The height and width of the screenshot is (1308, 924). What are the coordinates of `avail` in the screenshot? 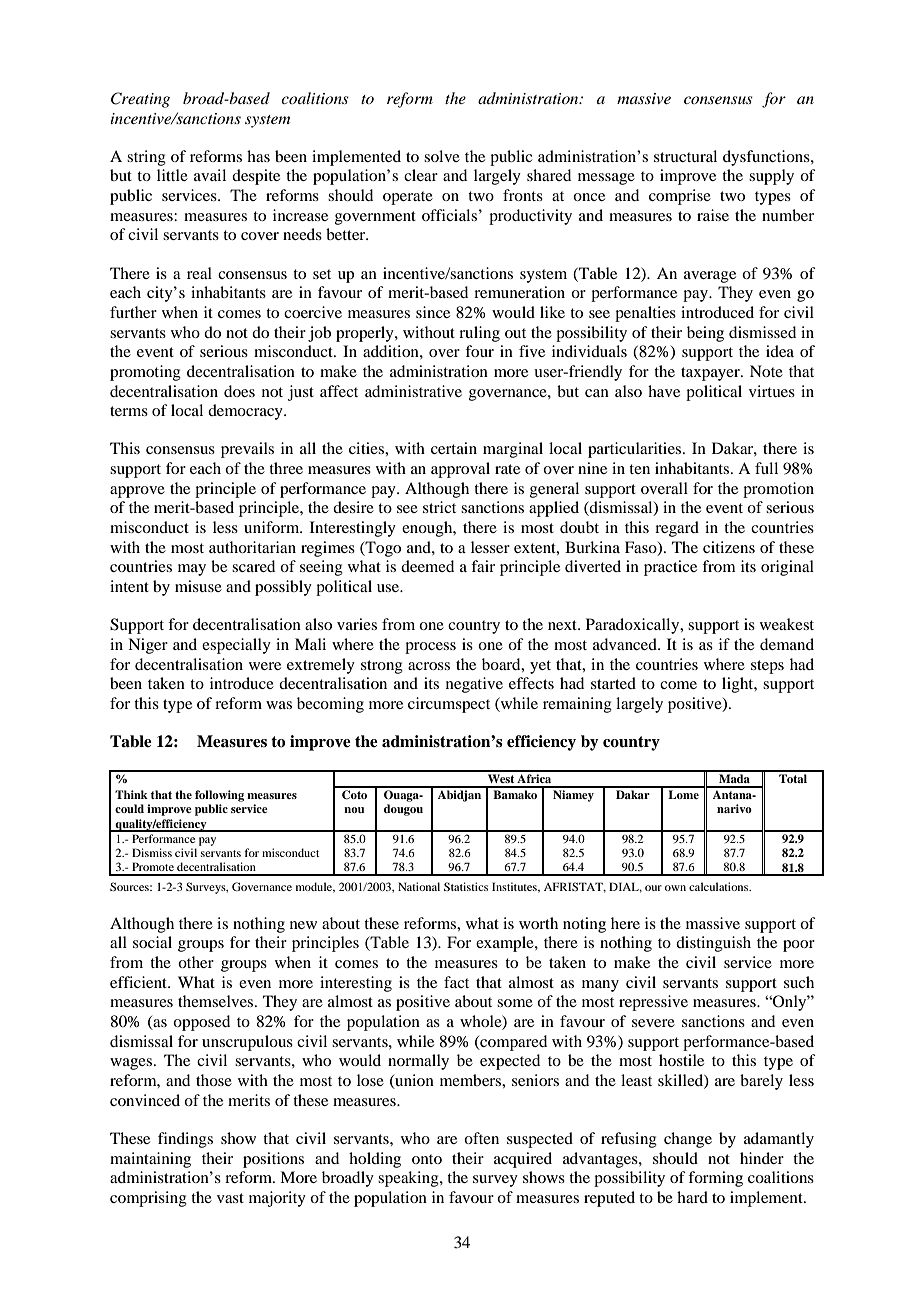 It's located at (210, 175).
